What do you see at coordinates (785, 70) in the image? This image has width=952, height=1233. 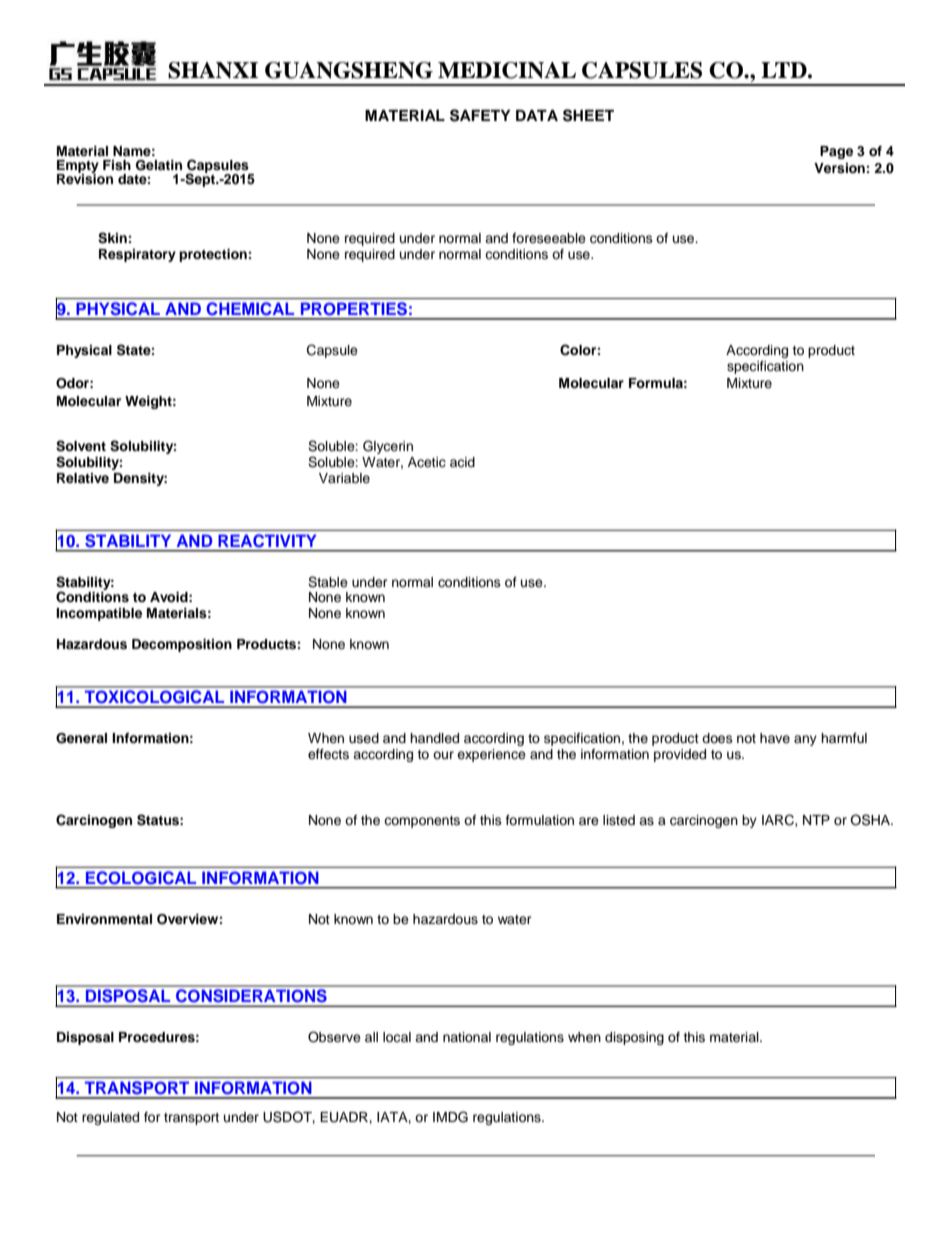 I see `LTD` at bounding box center [785, 70].
